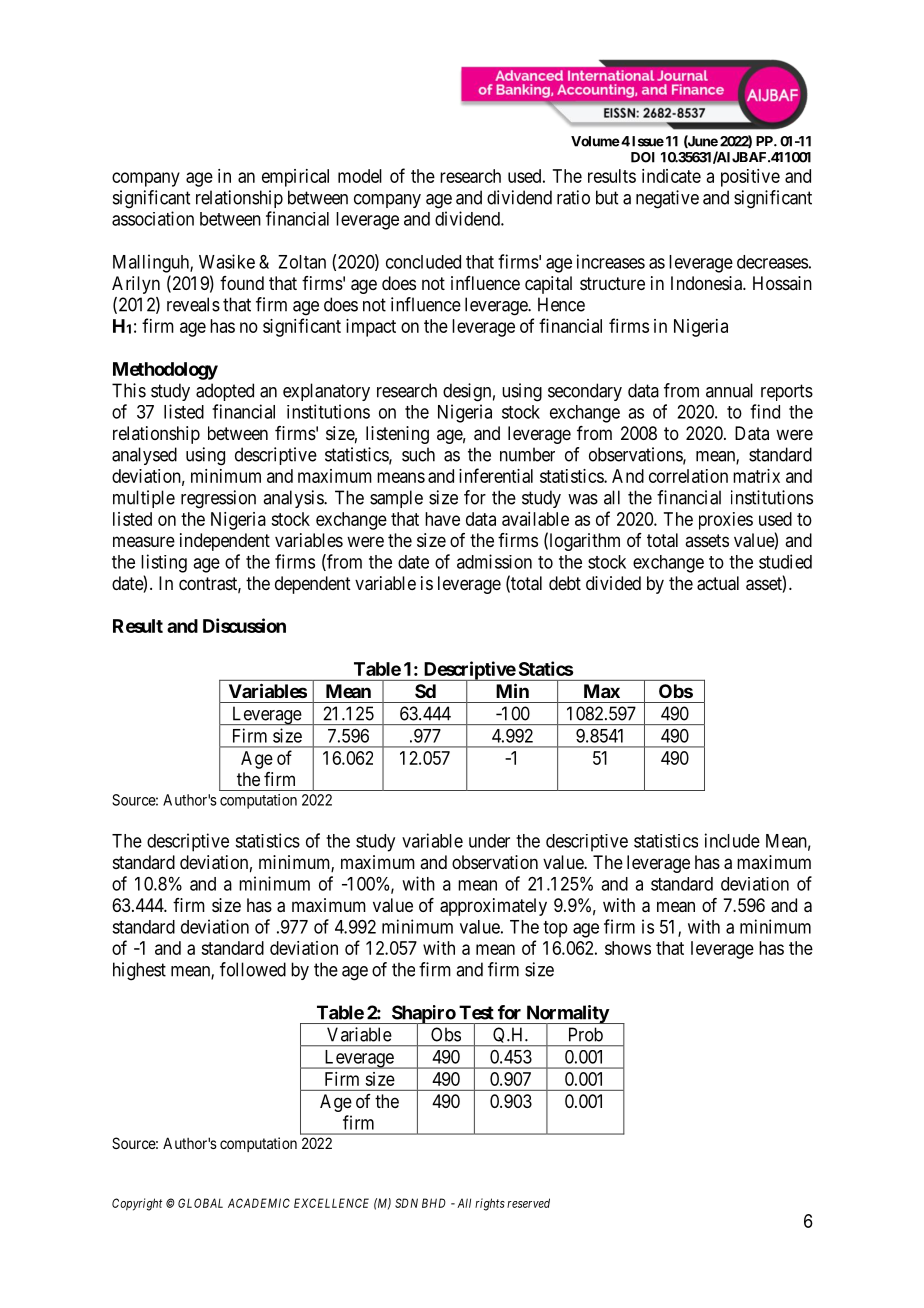 This screenshot has width=924, height=1308. I want to click on model, so click(360, 176).
